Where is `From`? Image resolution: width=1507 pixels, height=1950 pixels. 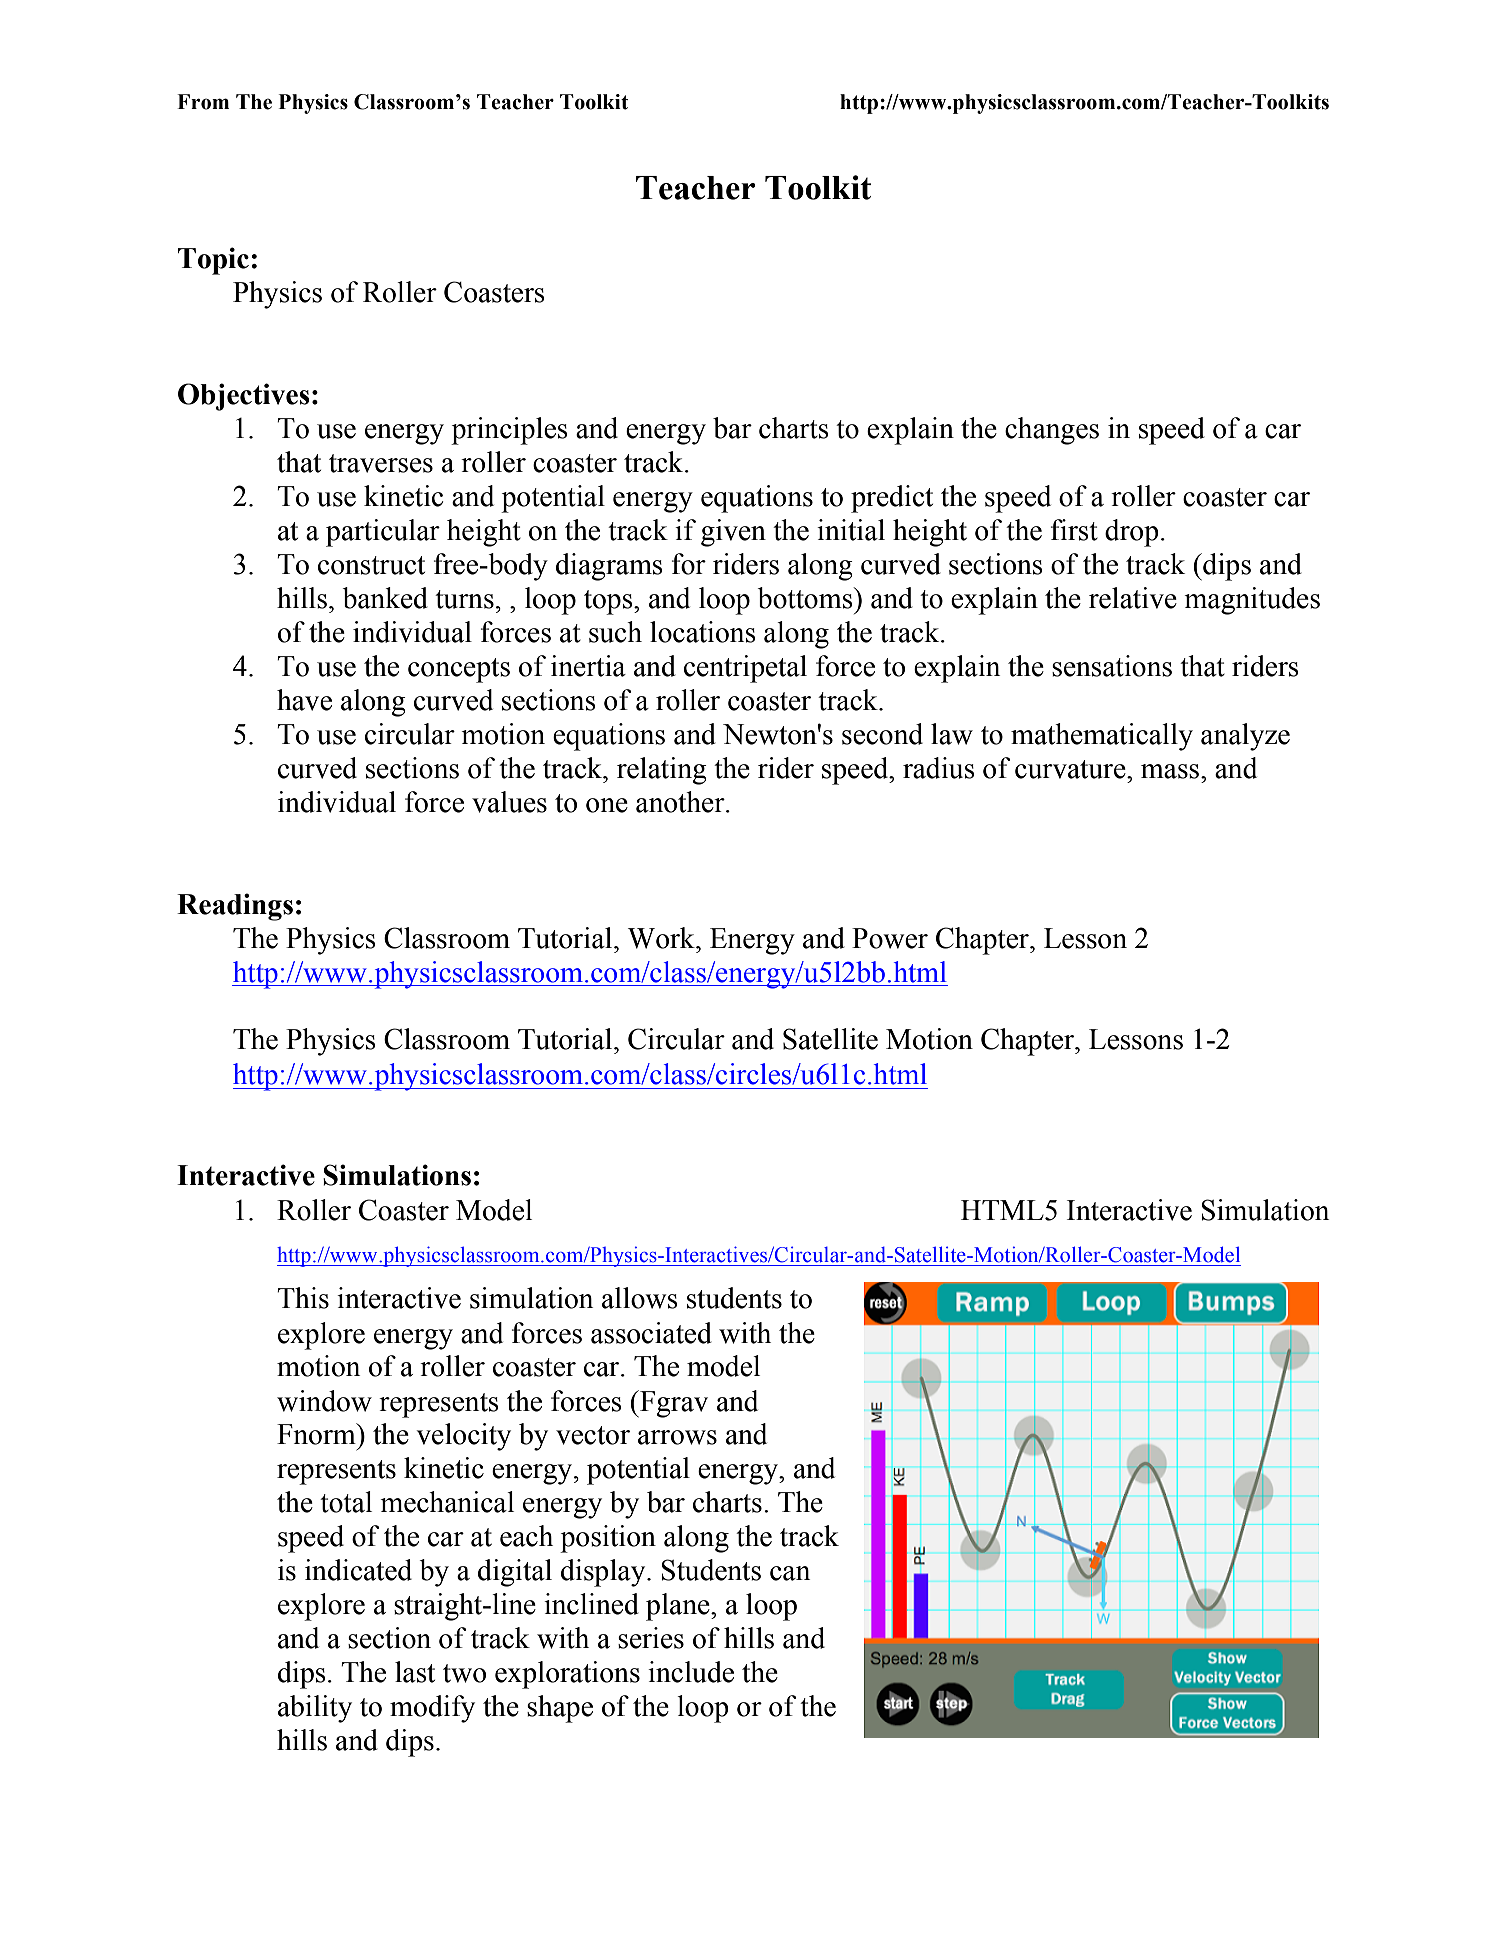 From is located at coordinates (203, 102).
